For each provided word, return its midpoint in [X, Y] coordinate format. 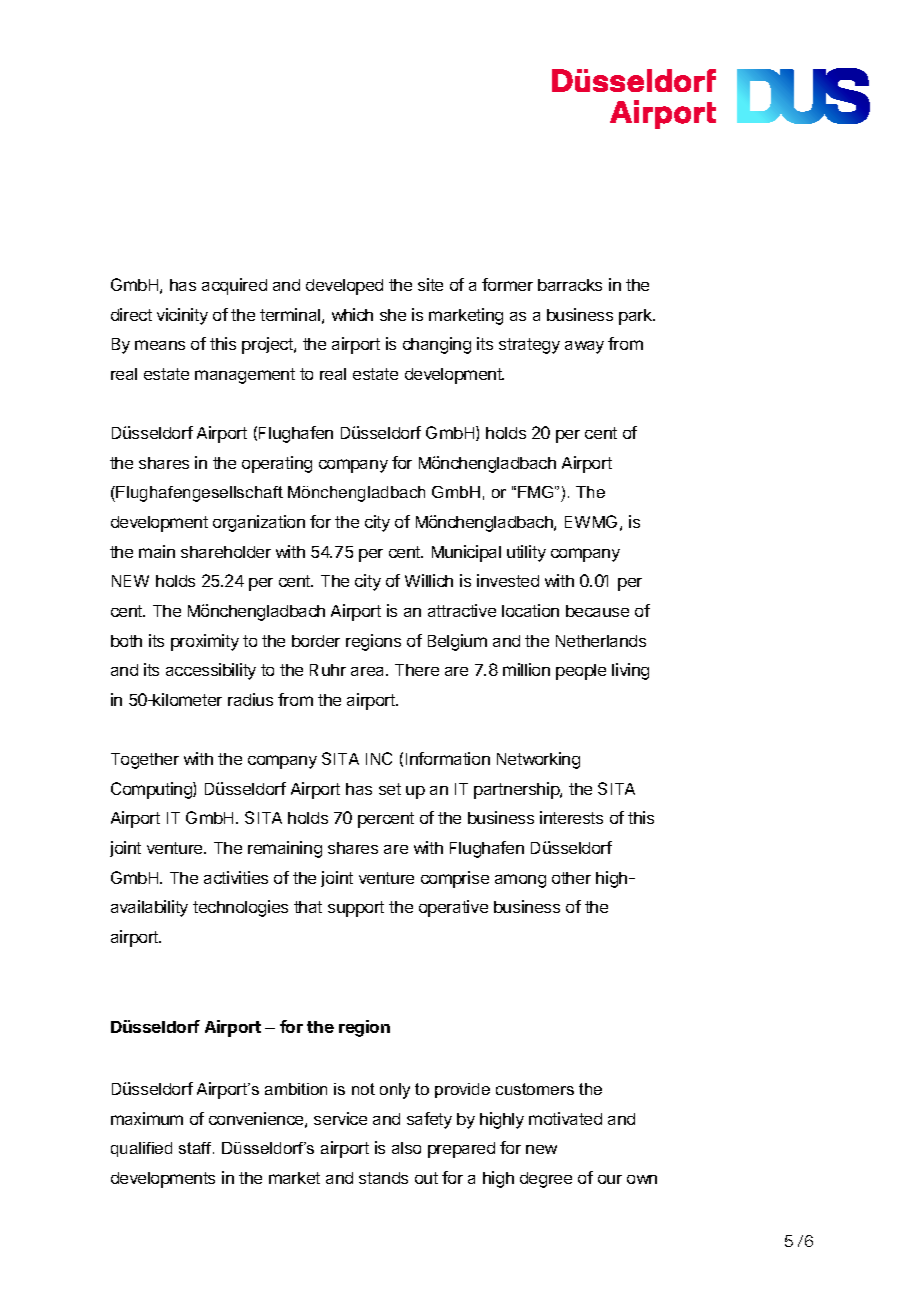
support [356, 909]
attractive [462, 610]
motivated [565, 1118]
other [571, 878]
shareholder [226, 552]
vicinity [182, 316]
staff [196, 1148]
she [393, 315]
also [406, 1148]
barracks [570, 285]
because [597, 611]
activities [236, 877]
